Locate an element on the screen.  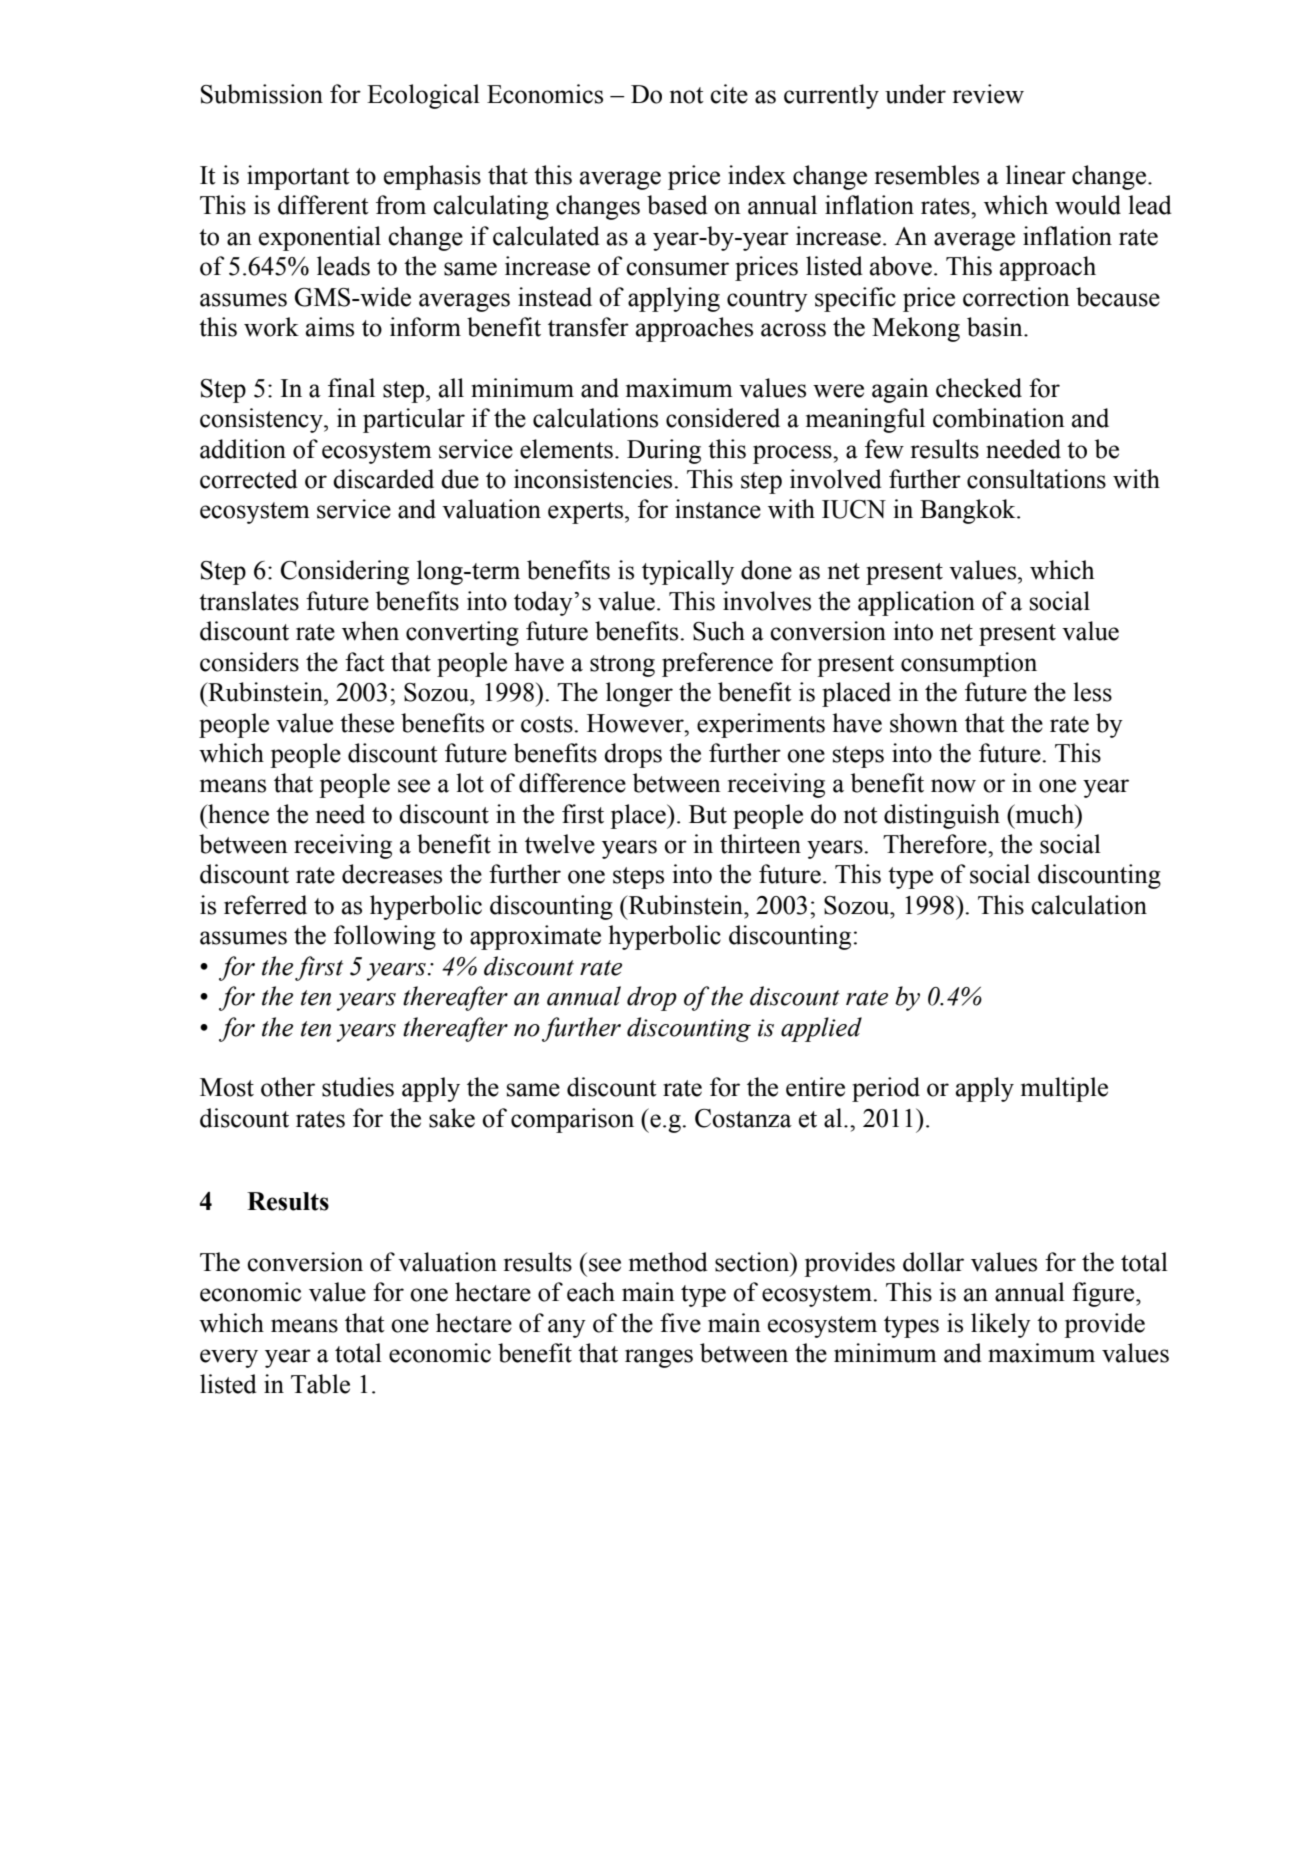
approximate is located at coordinates (535, 937).
